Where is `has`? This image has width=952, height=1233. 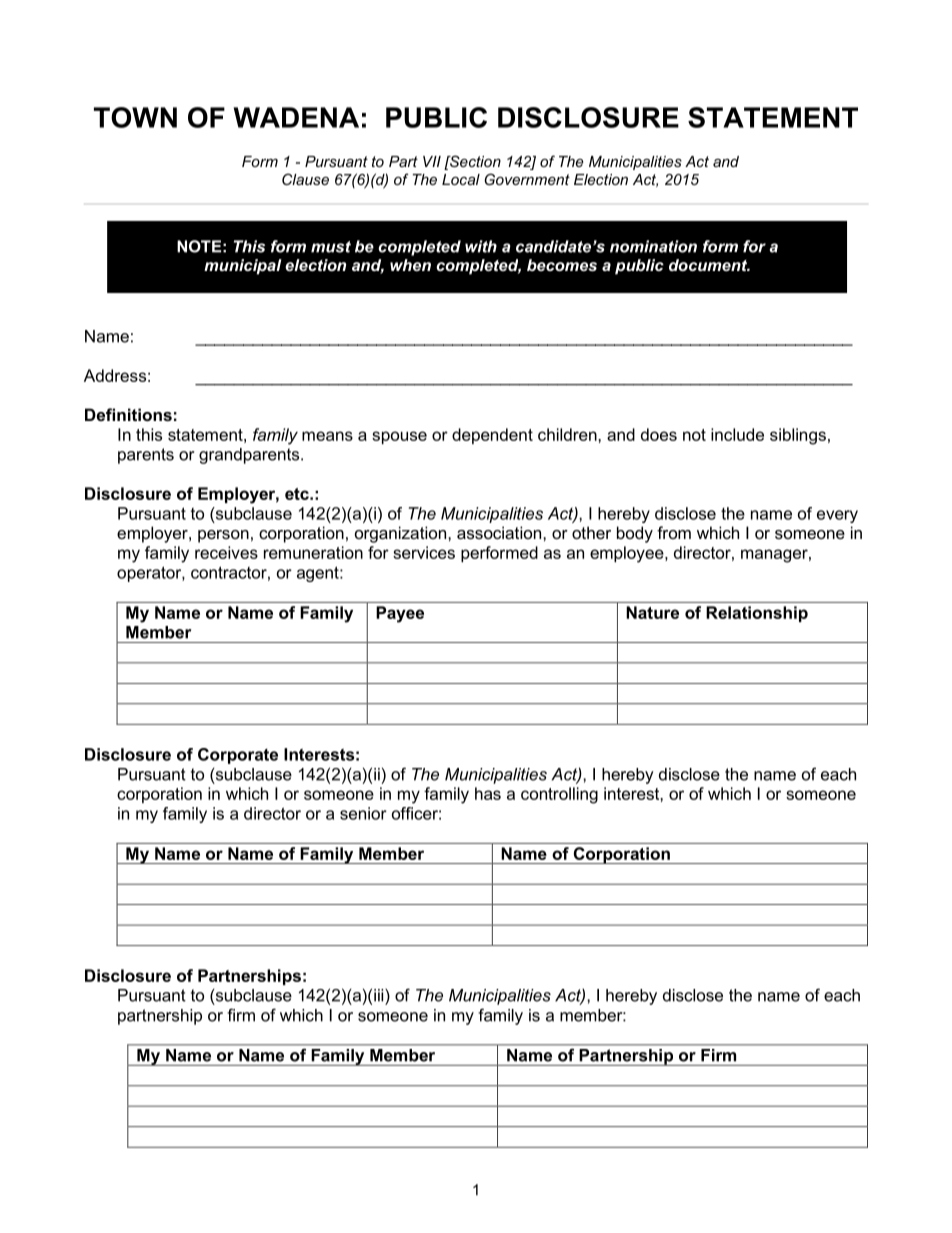 has is located at coordinates (488, 793).
